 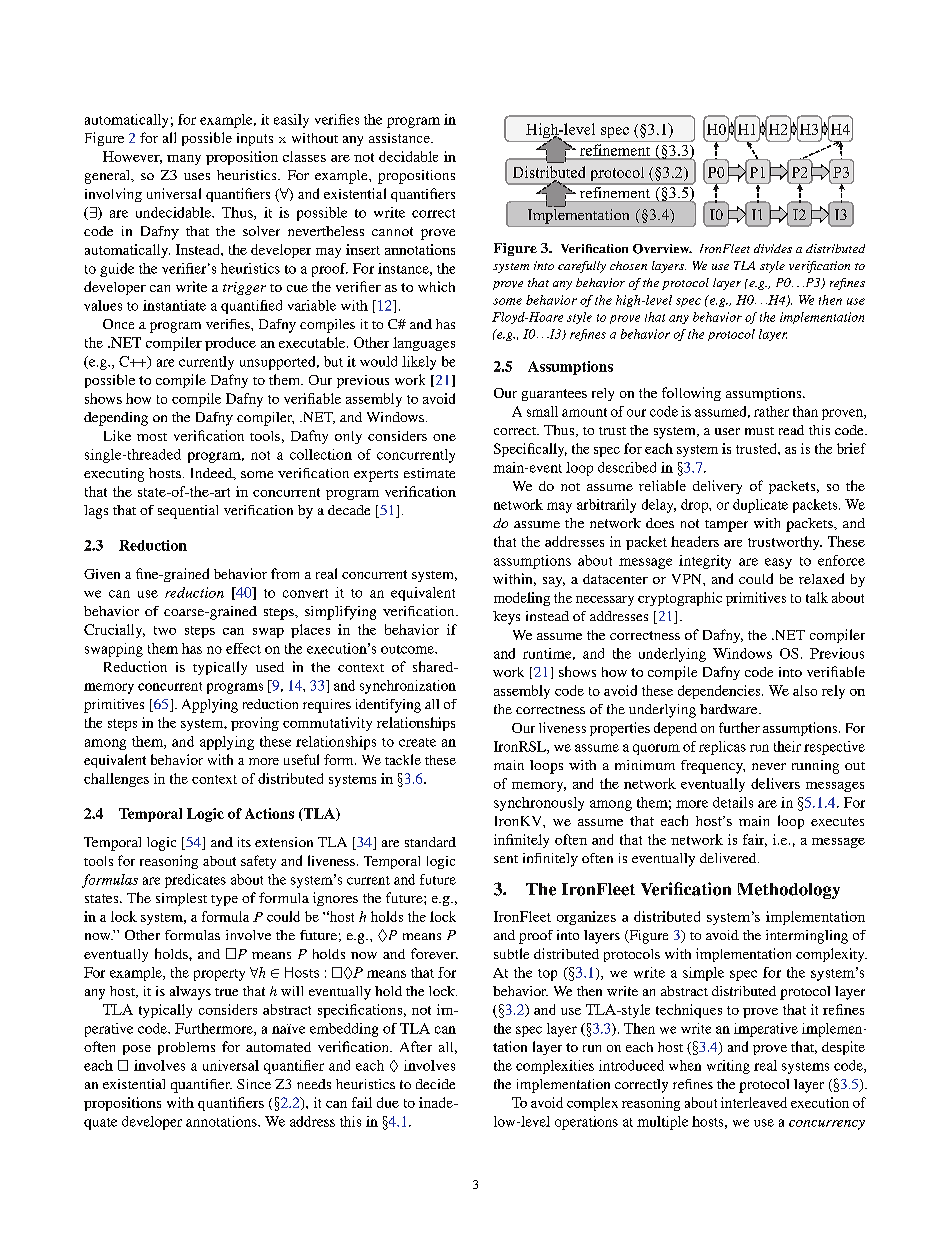 I want to click on divides, so click(x=773, y=248).
